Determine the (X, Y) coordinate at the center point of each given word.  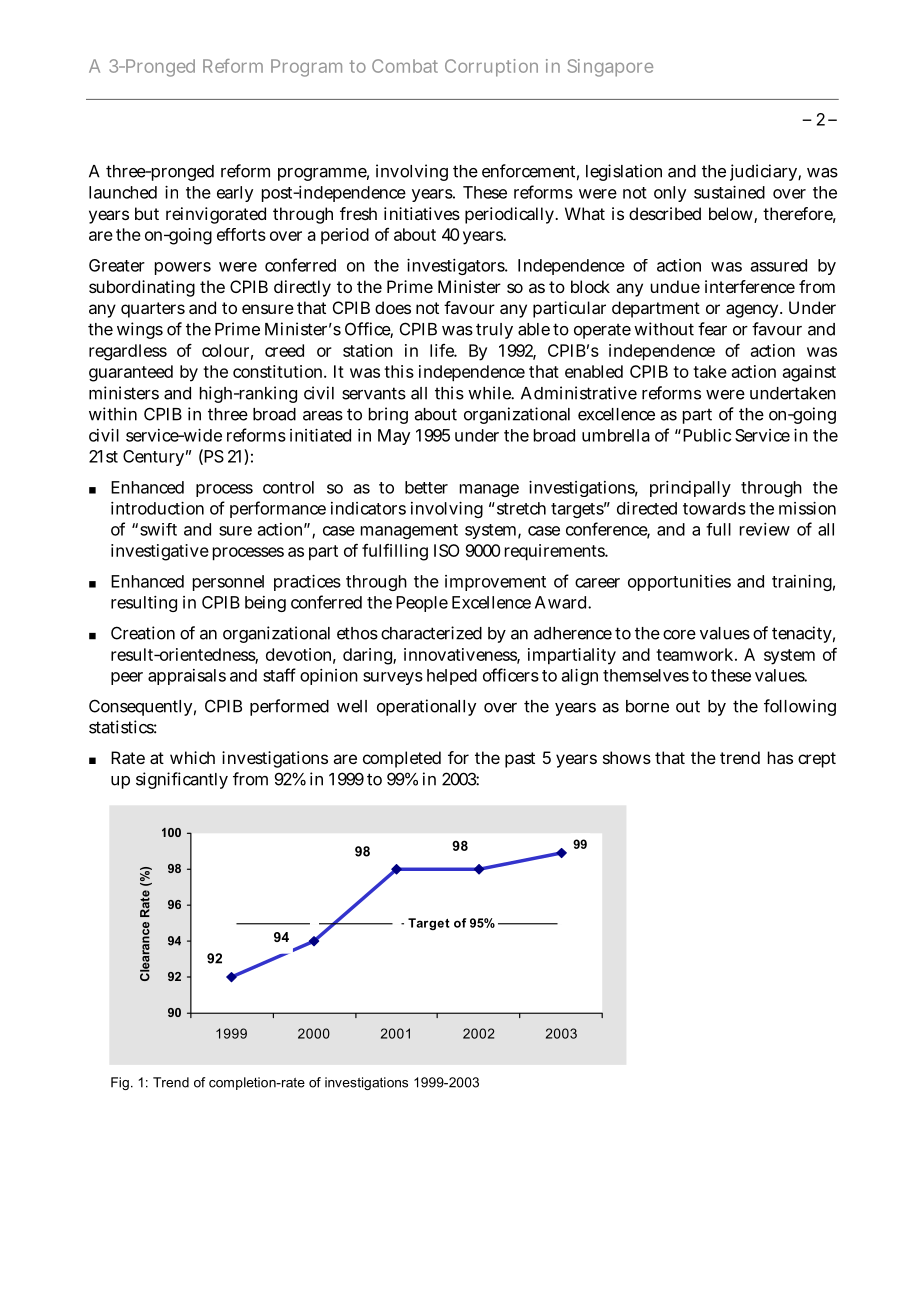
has (780, 757)
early (235, 194)
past (520, 760)
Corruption (491, 68)
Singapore (610, 68)
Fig (120, 1083)
